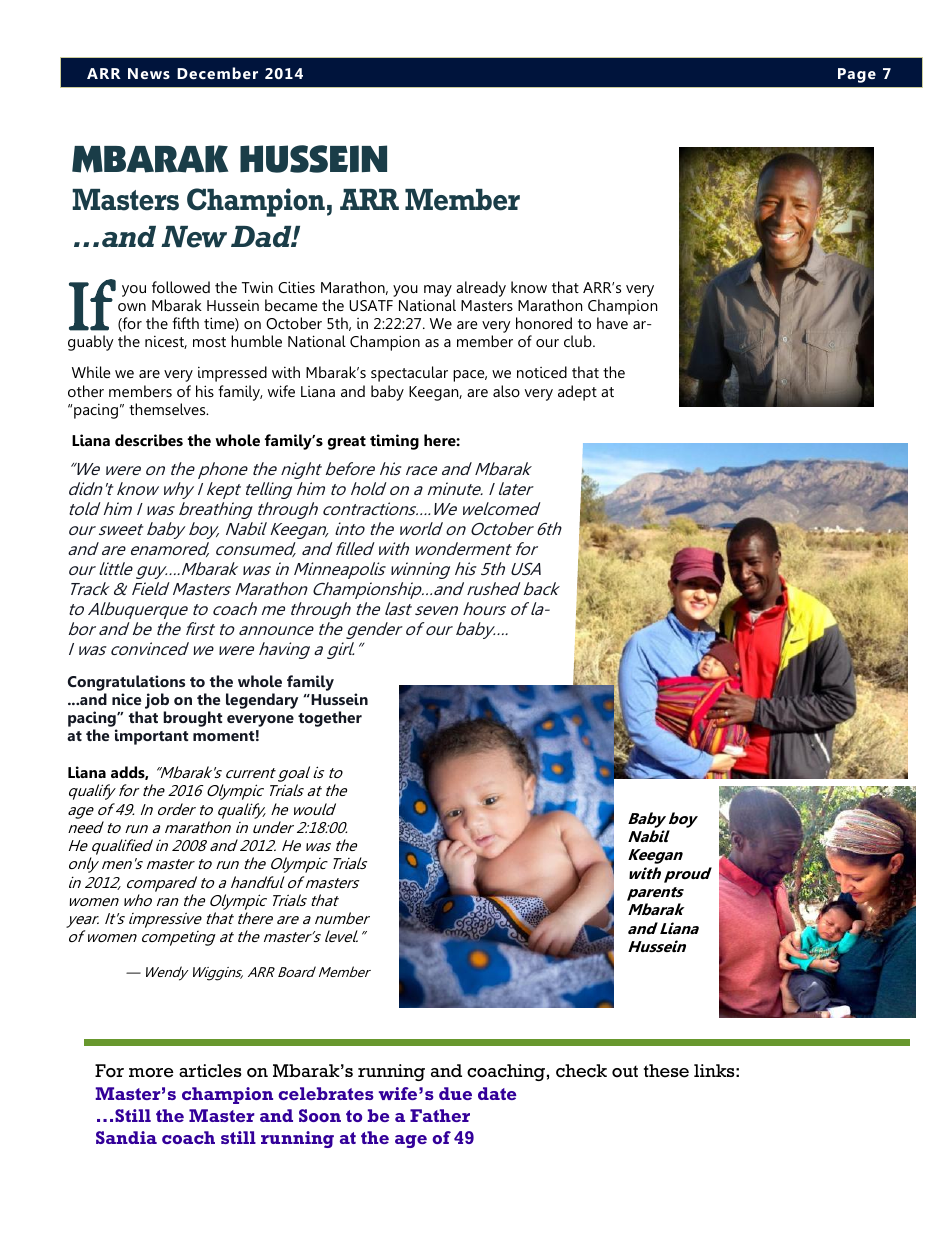 The height and width of the screenshot is (1233, 952). I want to click on together, so click(330, 719).
